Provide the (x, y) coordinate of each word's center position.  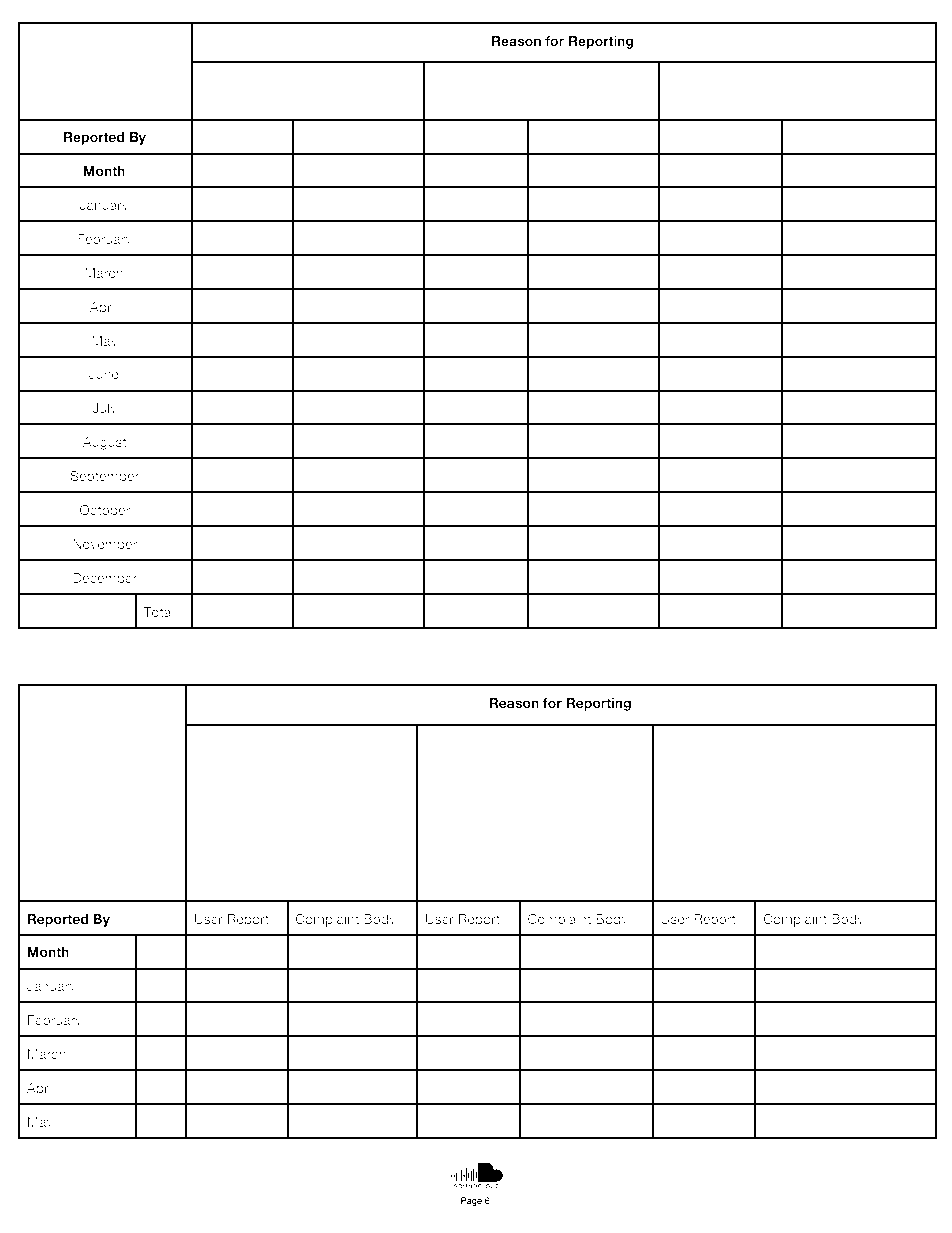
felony (706, 763)
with (349, 742)
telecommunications (256, 881)
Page (471, 1201)
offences (540, 100)
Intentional (536, 762)
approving (463, 101)
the (834, 742)
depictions (232, 101)
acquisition (227, 783)
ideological (783, 101)
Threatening (783, 743)
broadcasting (345, 843)
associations (860, 100)
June (104, 374)
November (105, 544)
